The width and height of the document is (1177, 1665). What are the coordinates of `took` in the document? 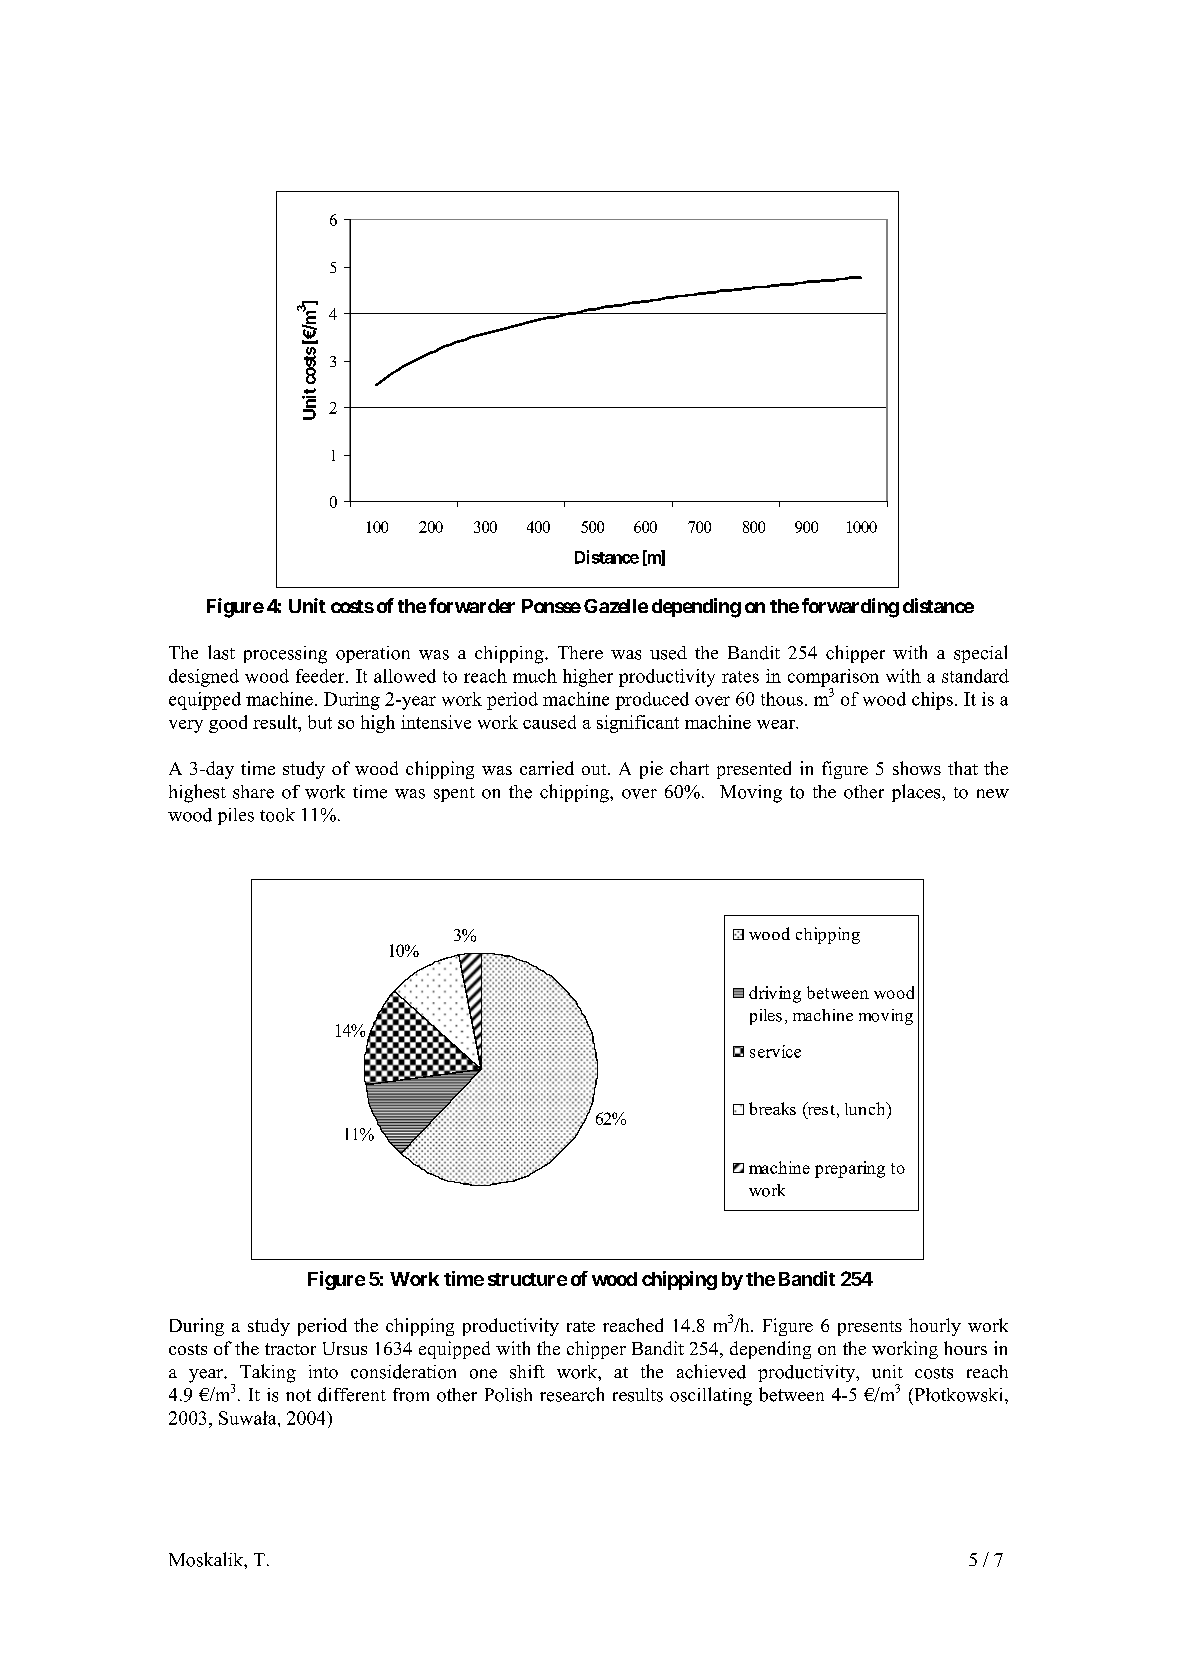 It's located at (277, 815).
